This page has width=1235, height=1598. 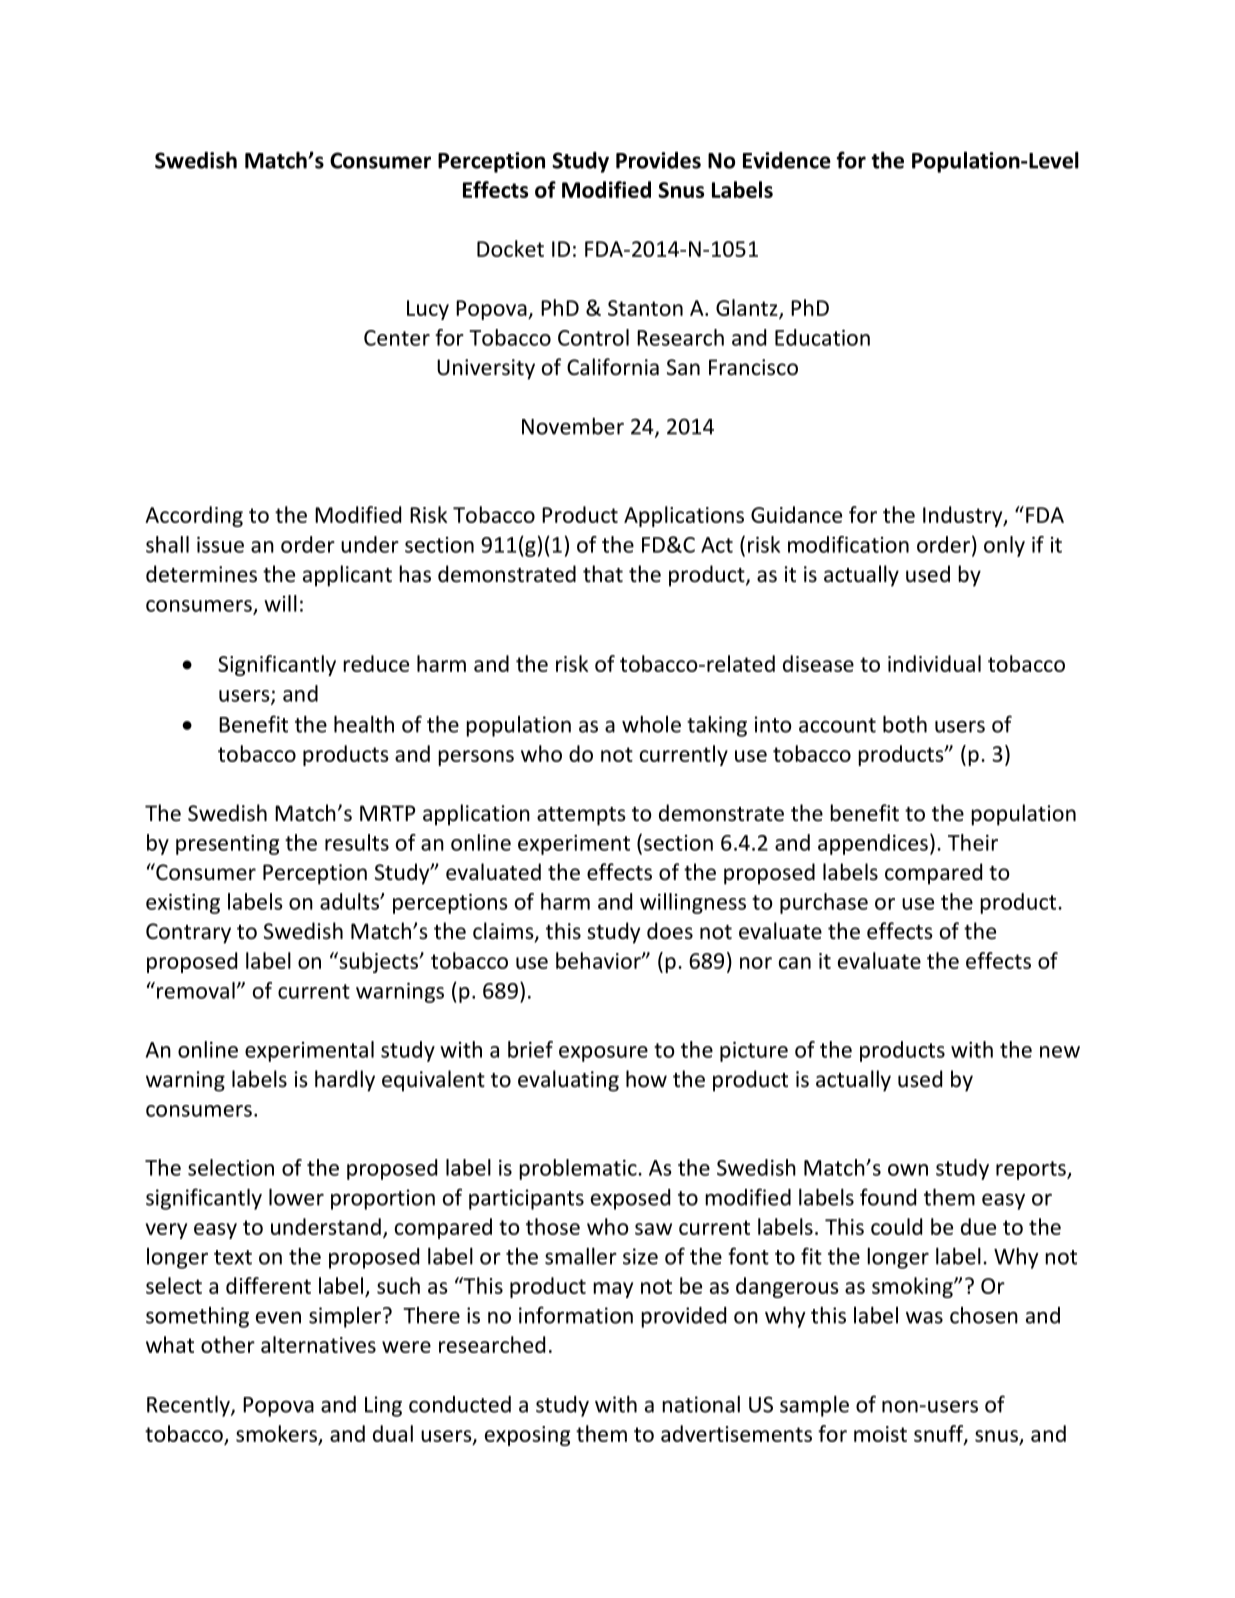 What do you see at coordinates (880, 1434) in the page?
I see `moist` at bounding box center [880, 1434].
